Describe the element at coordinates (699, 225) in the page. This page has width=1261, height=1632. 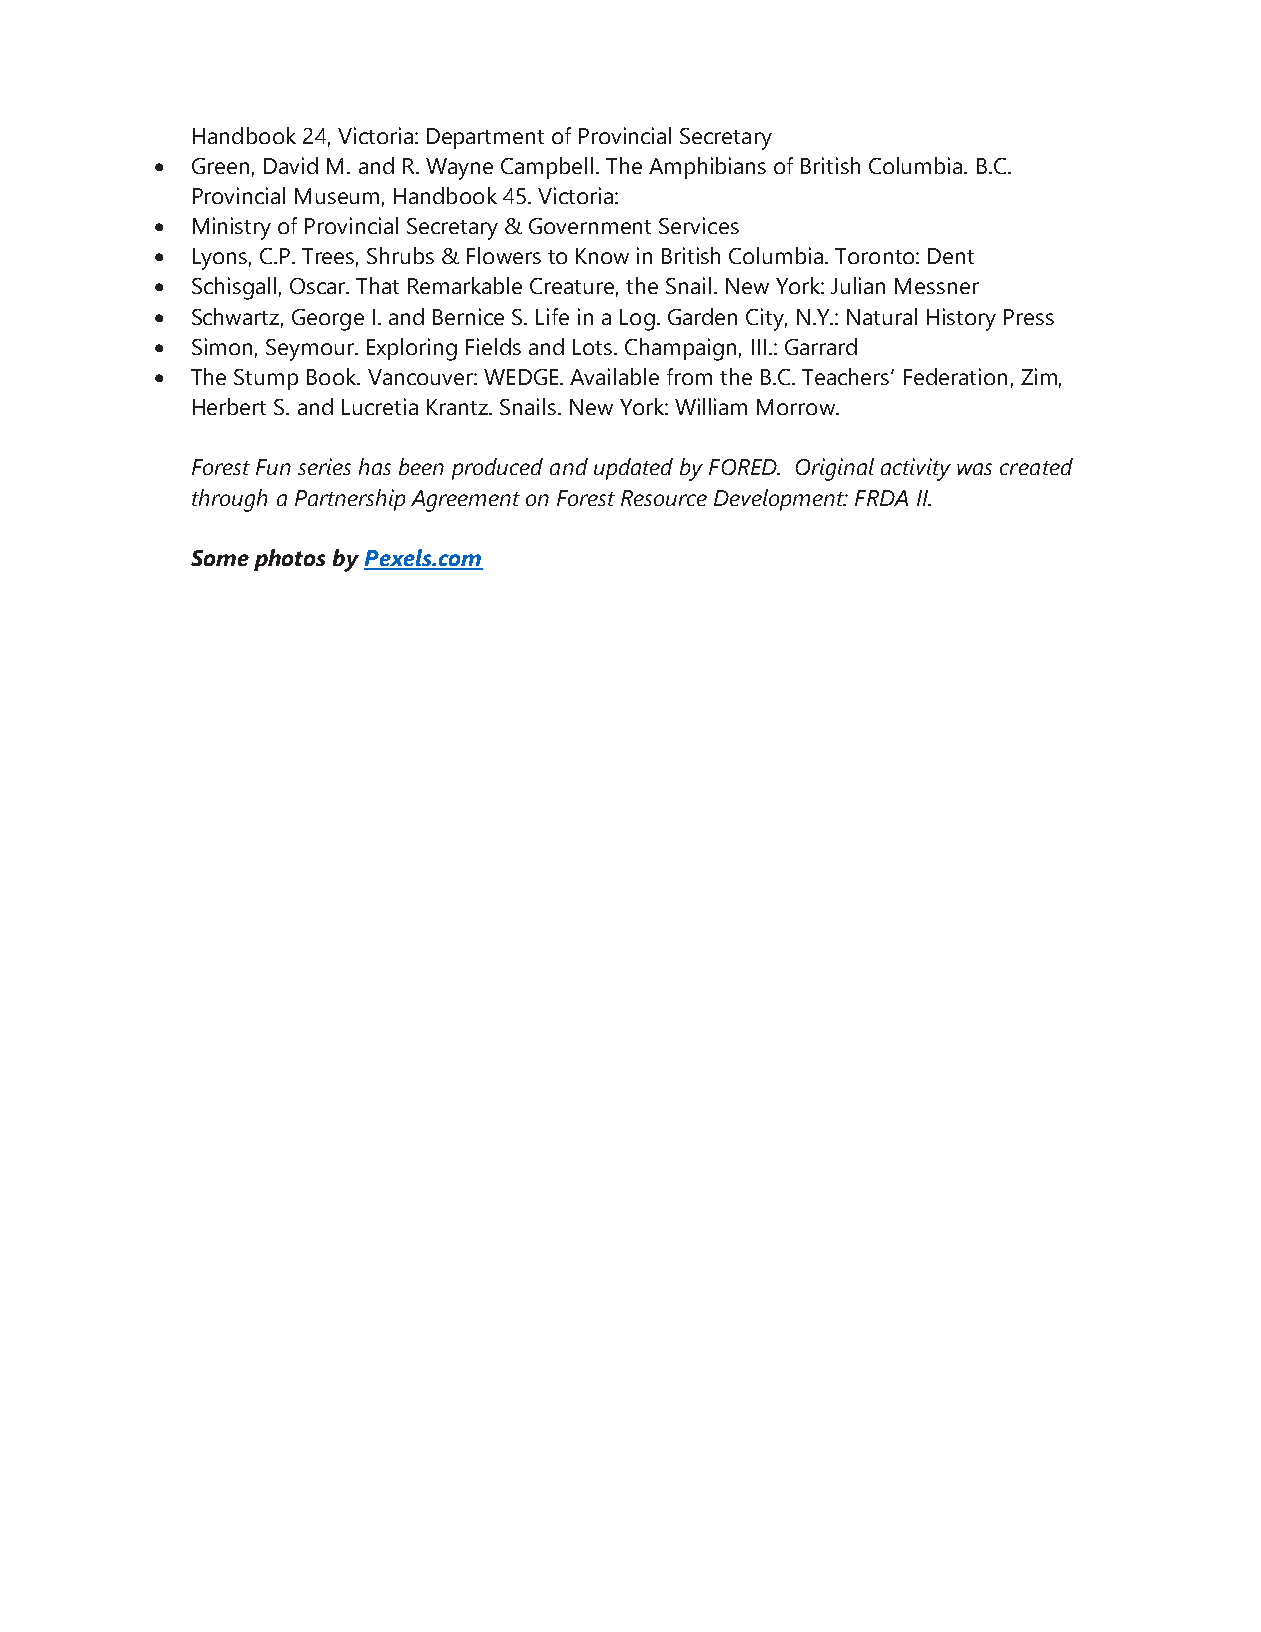
I see `Services` at that location.
